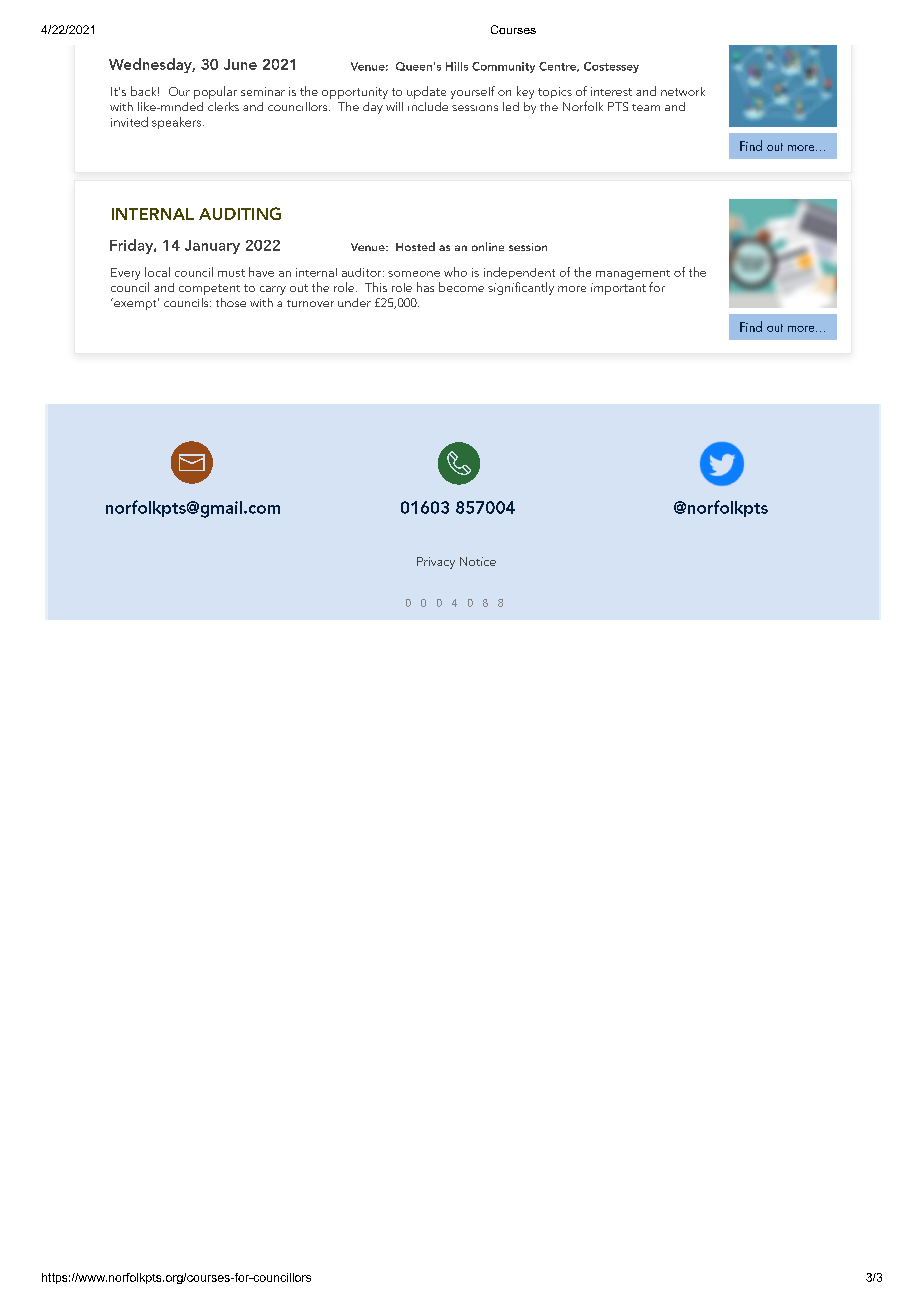 The height and width of the screenshot is (1308, 924). What do you see at coordinates (618, 289) in the screenshot?
I see `important` at bounding box center [618, 289].
